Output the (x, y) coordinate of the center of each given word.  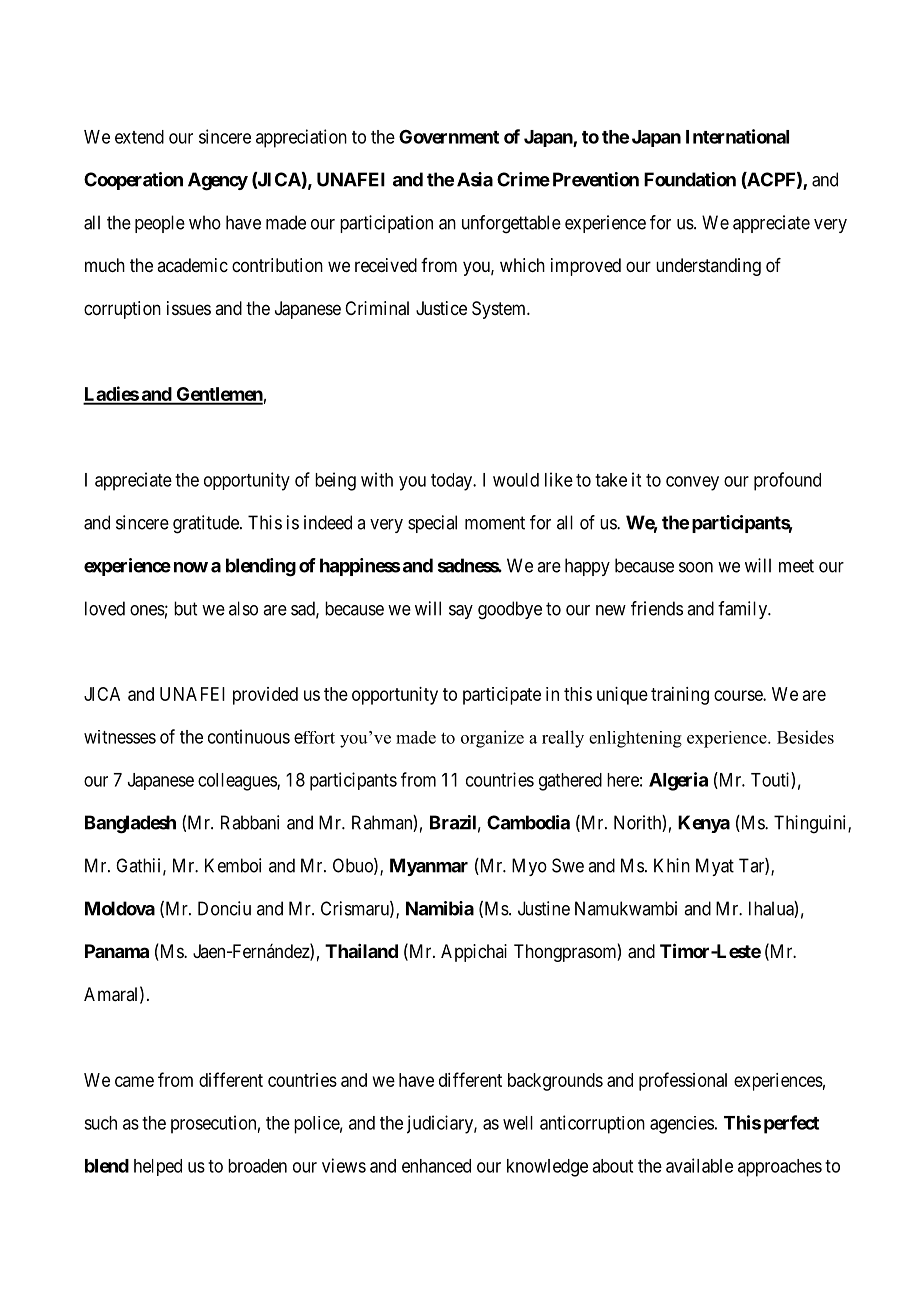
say (461, 612)
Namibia (440, 908)
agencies (682, 1125)
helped (158, 1167)
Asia (475, 179)
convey (692, 483)
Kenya (704, 824)
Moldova (120, 908)
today (453, 482)
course (739, 695)
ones (147, 610)
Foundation (690, 179)
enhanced (436, 1166)
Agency (218, 181)
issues (189, 308)
